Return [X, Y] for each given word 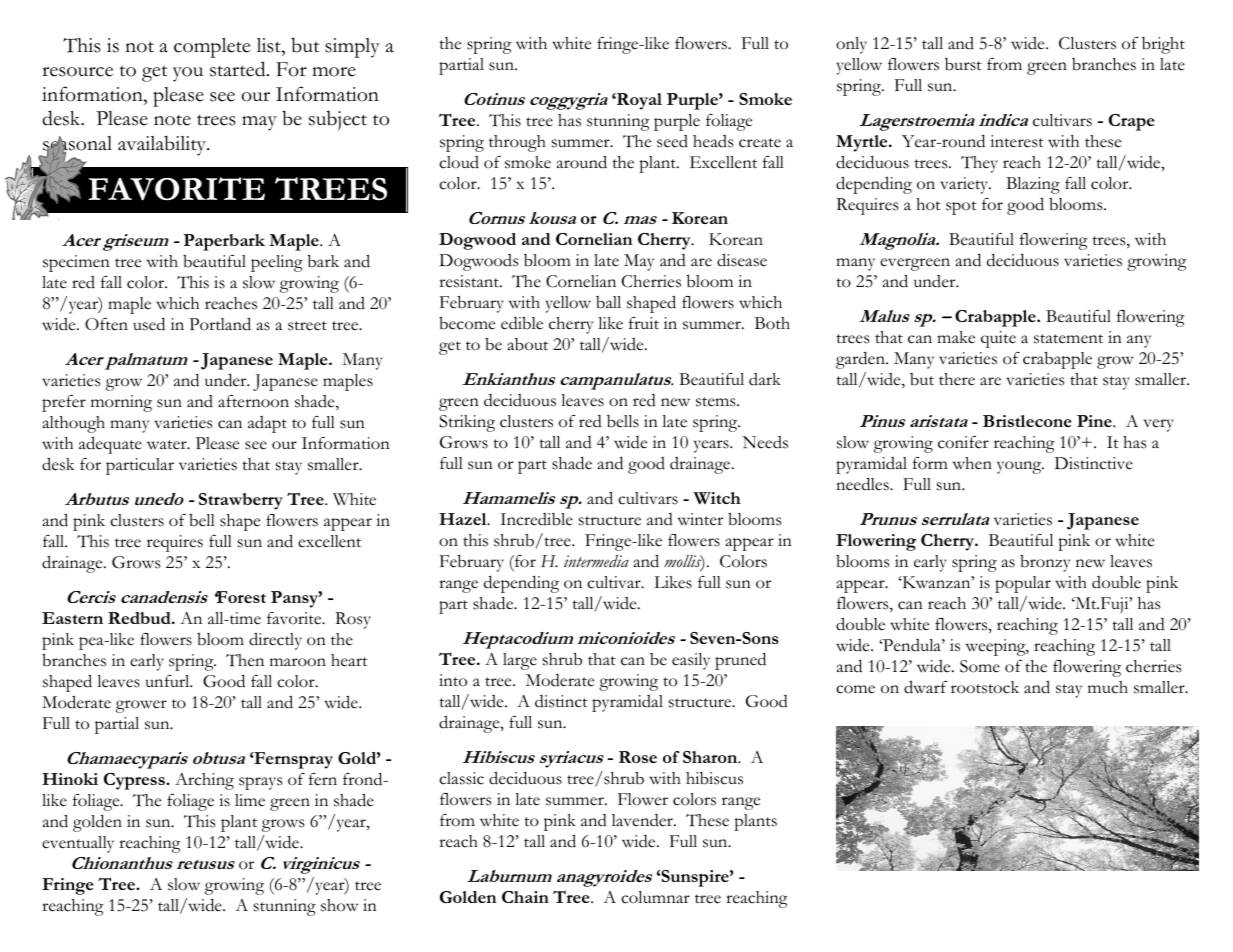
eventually [78, 844]
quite [998, 339]
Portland [220, 324]
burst [963, 64]
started [239, 69]
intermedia [596, 561]
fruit [644, 323]
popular [1023, 584]
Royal [638, 101]
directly [275, 641]
